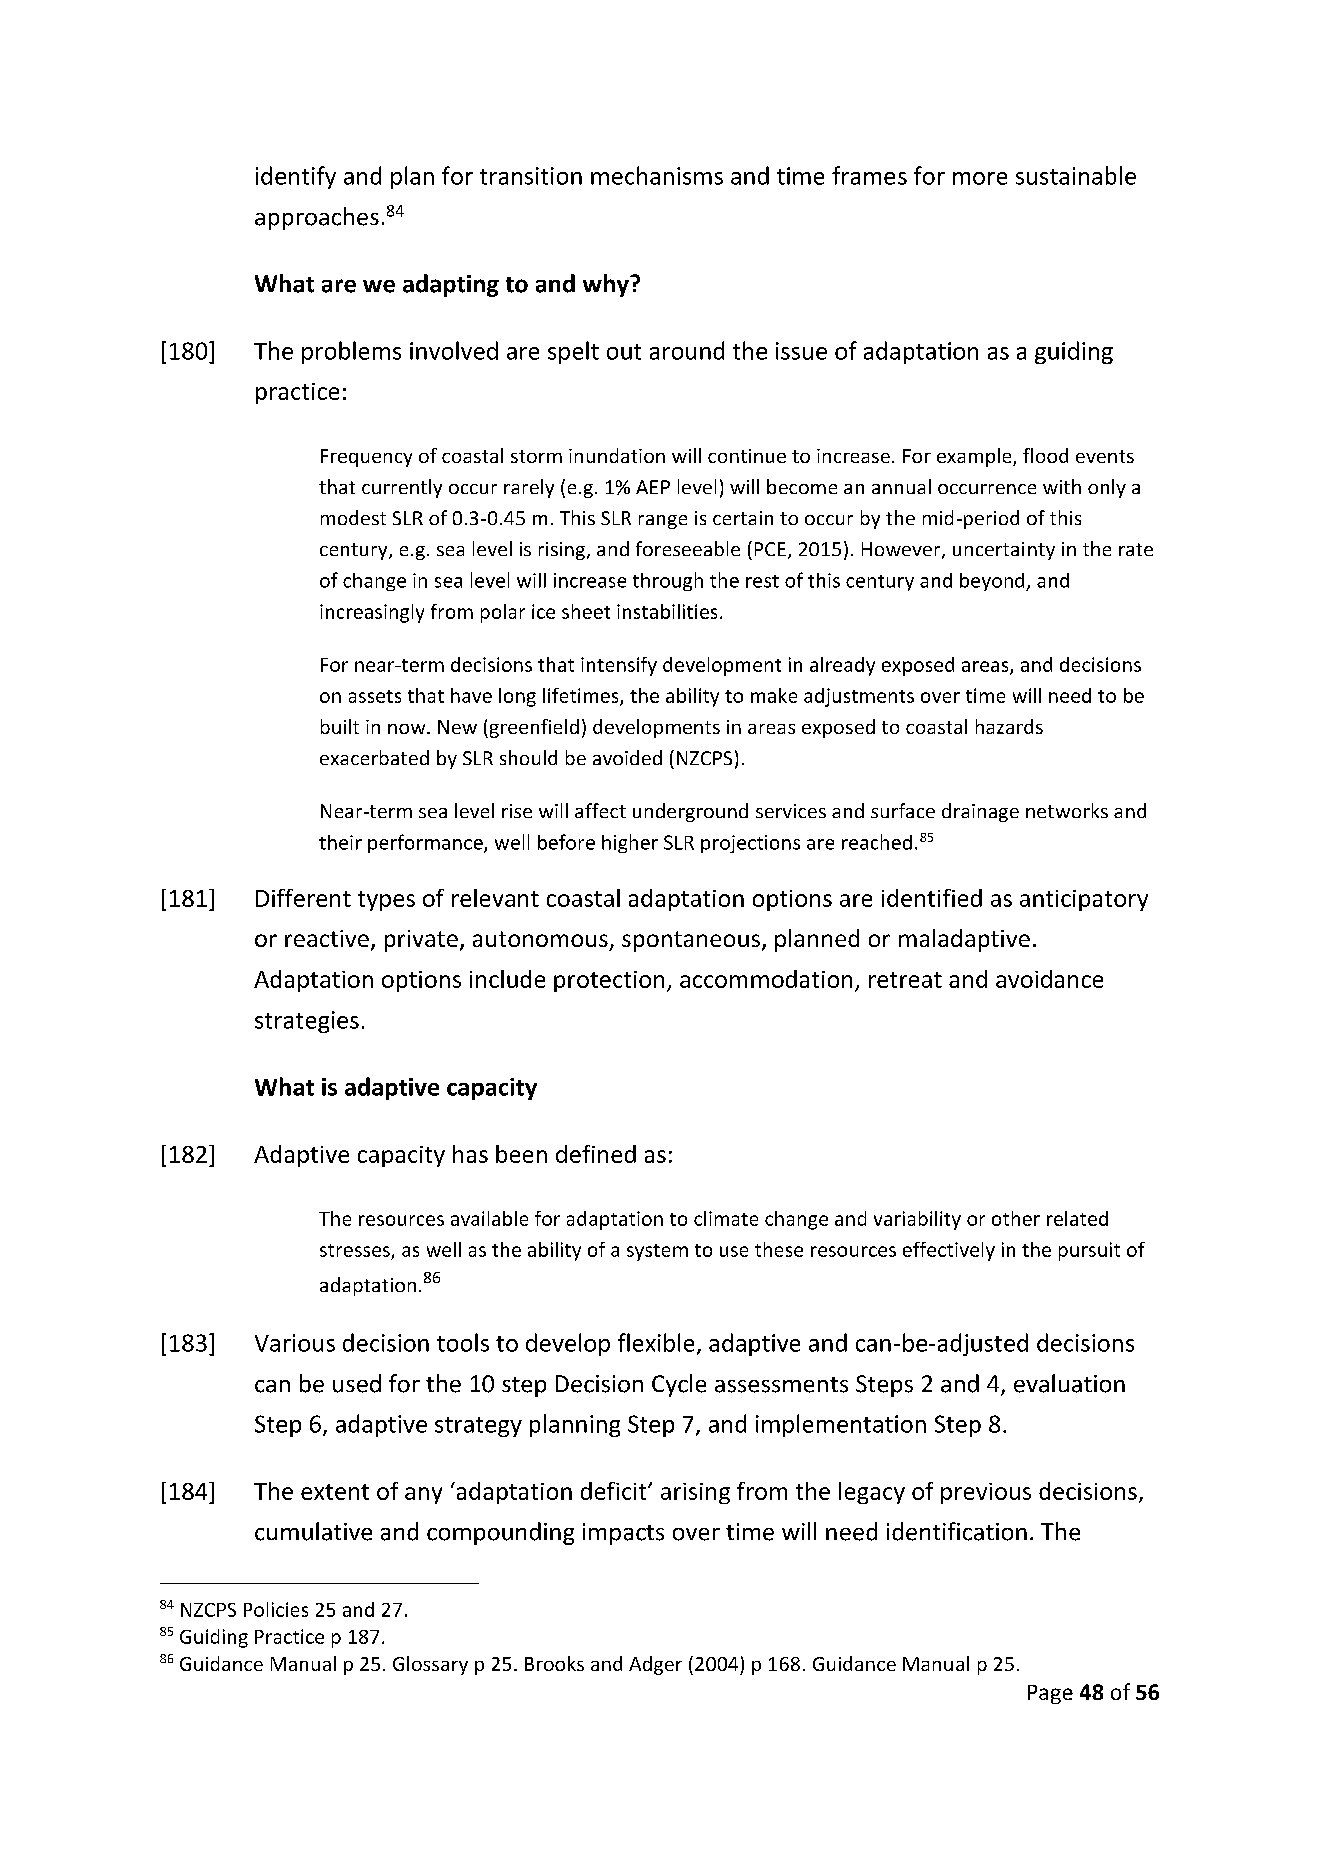 Image resolution: width=1319 pixels, height=1865 pixels. I want to click on stresses, so click(355, 1250).
